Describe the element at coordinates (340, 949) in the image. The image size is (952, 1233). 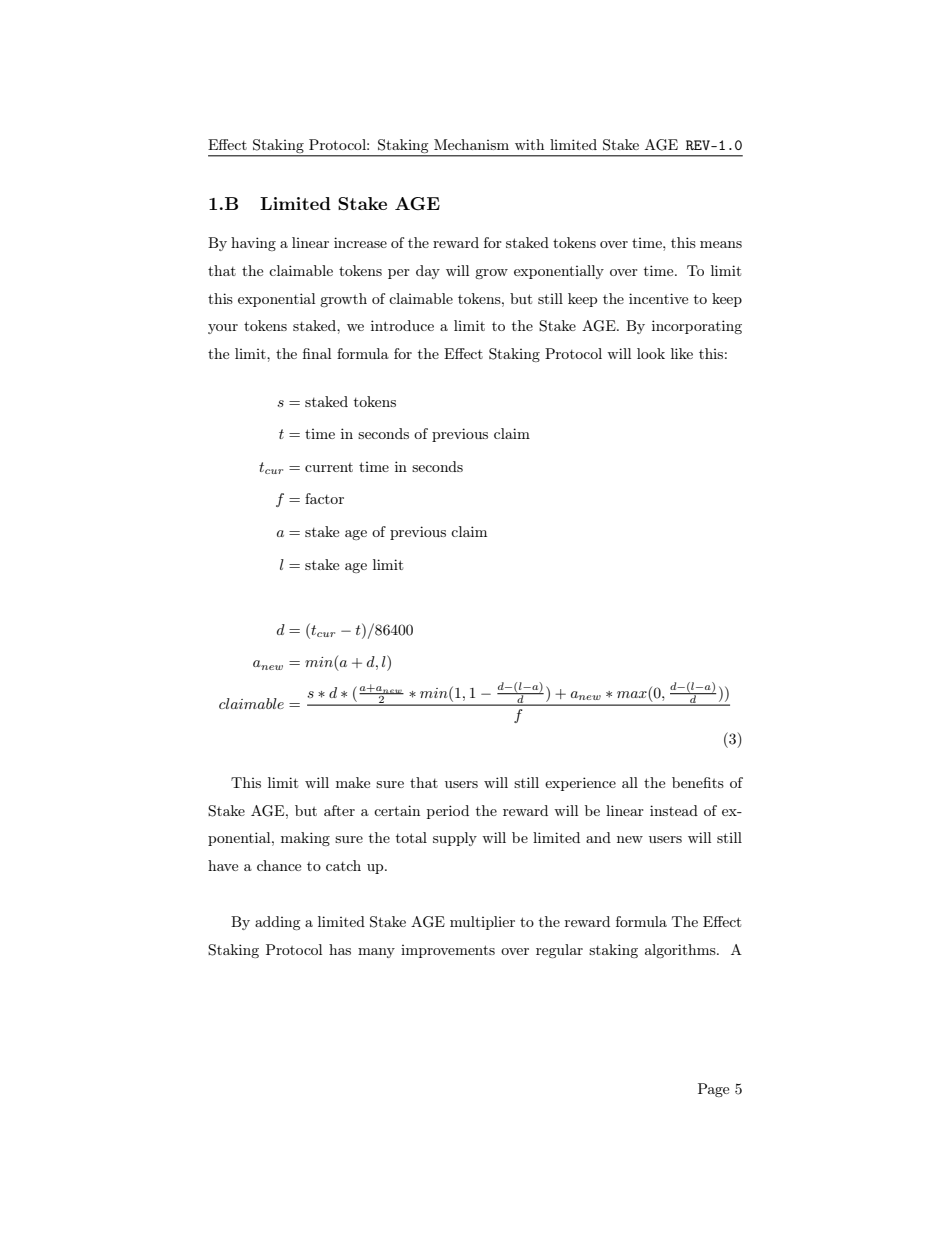
I see `has` at that location.
